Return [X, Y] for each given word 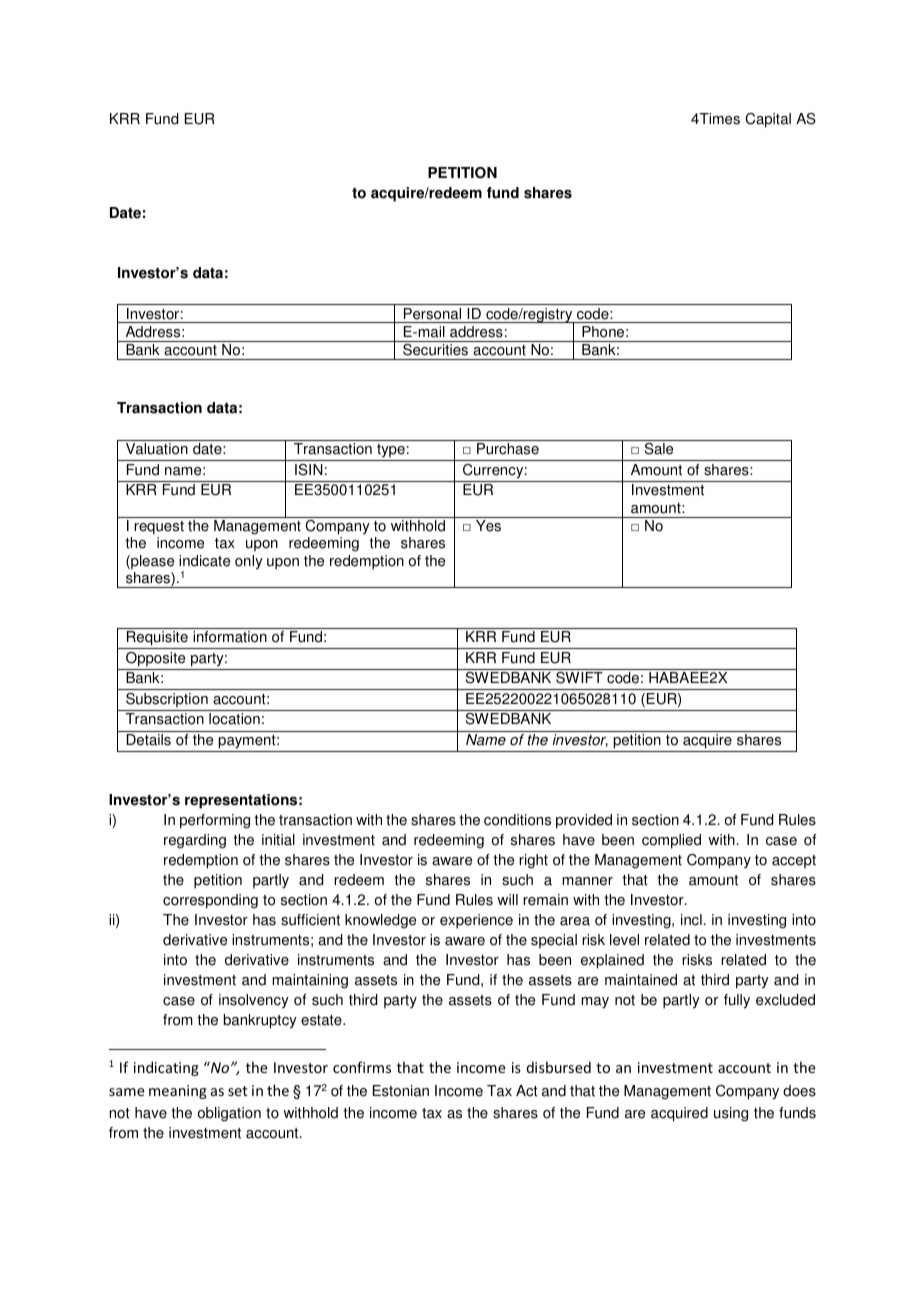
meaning [178, 1092]
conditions [517, 820]
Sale [659, 449]
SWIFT [579, 678]
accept [794, 862]
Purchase [508, 449]
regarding [195, 841]
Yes [488, 526]
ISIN [309, 470]
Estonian [401, 1091]
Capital [768, 120]
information [230, 637]
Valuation [157, 449]
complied [671, 841]
